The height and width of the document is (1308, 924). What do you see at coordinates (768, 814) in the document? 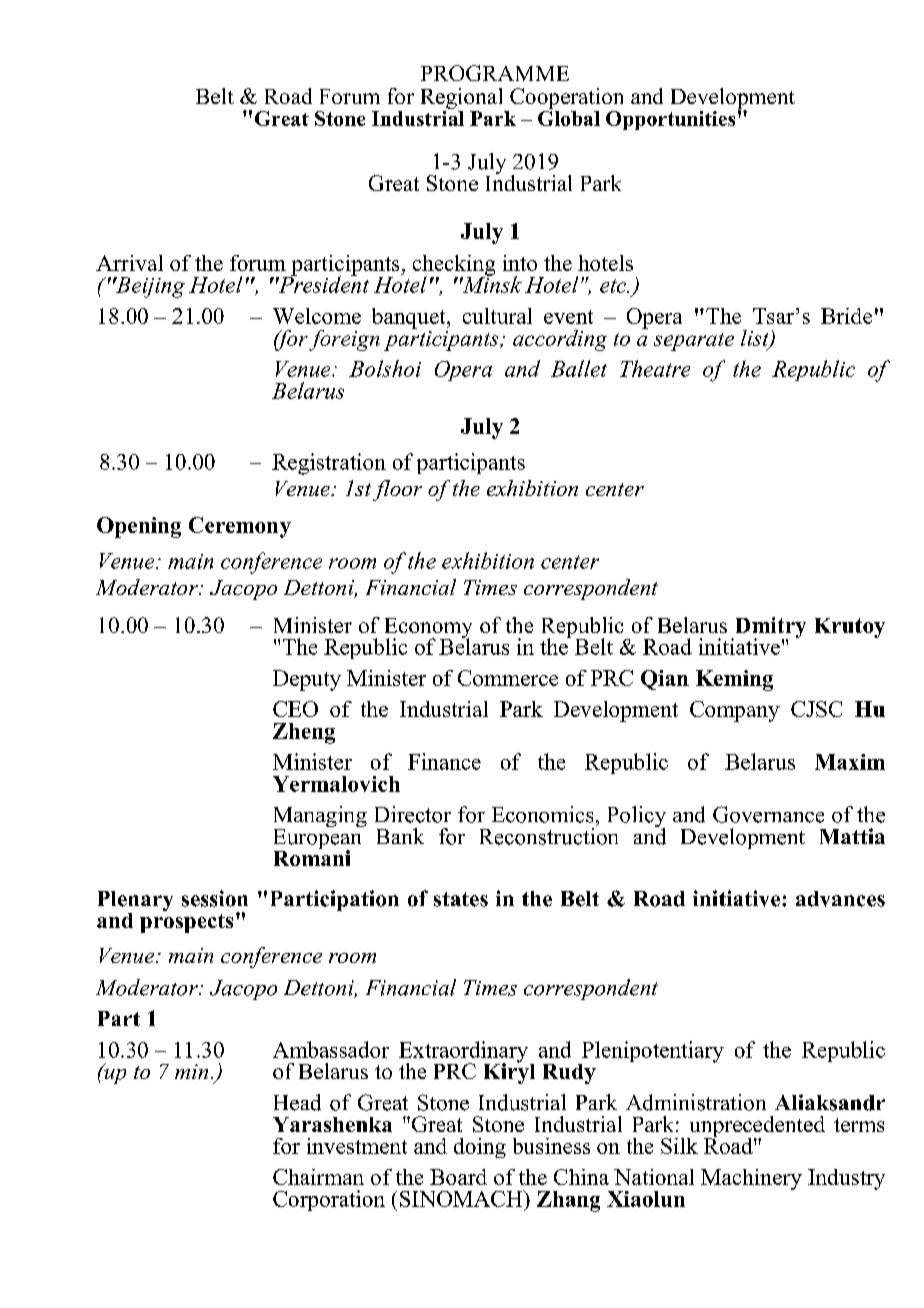
I see `Governance` at bounding box center [768, 814].
